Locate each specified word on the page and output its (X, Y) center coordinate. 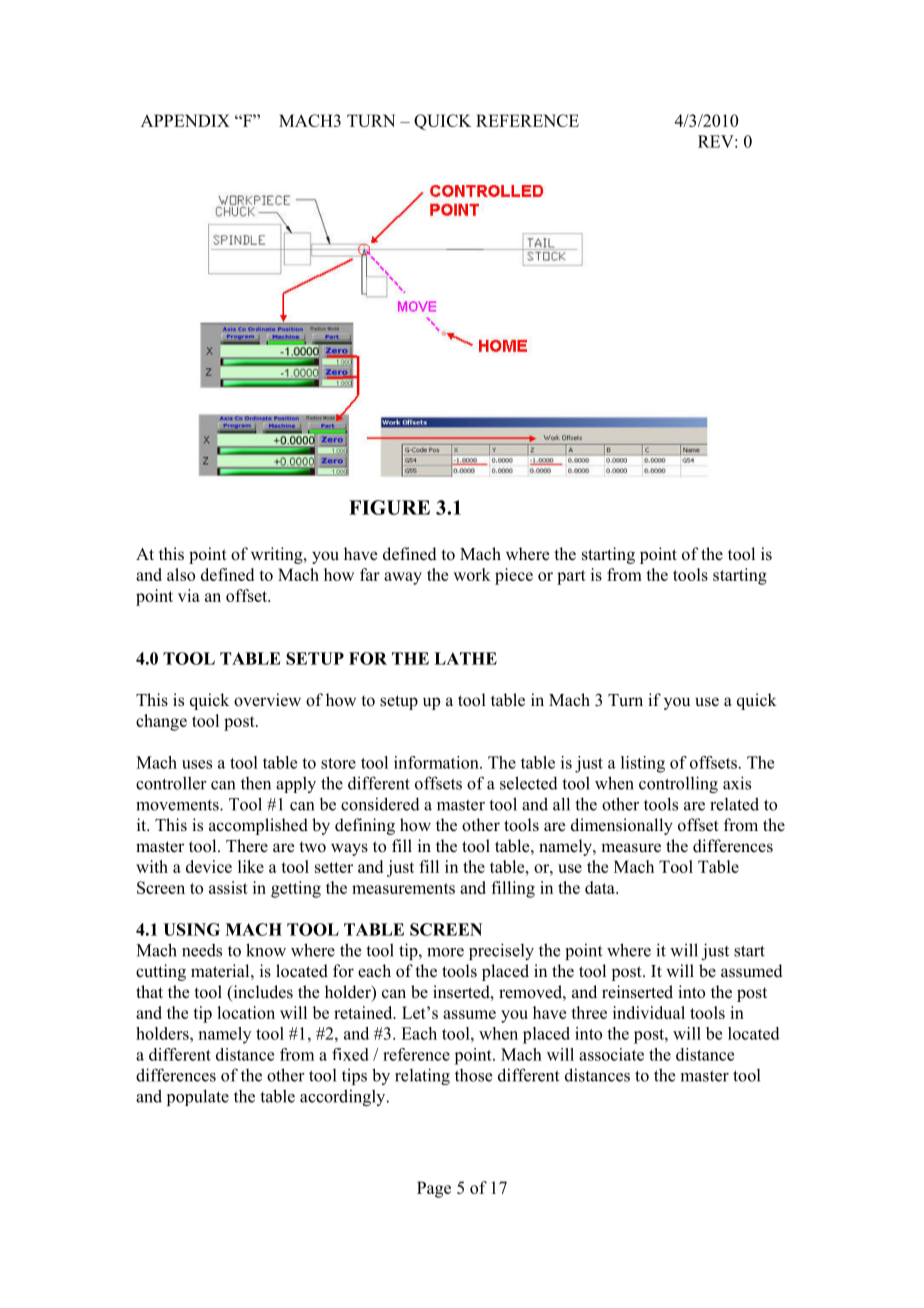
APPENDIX (185, 120)
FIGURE (389, 507)
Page (434, 1189)
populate (198, 1097)
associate (611, 1054)
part (571, 577)
